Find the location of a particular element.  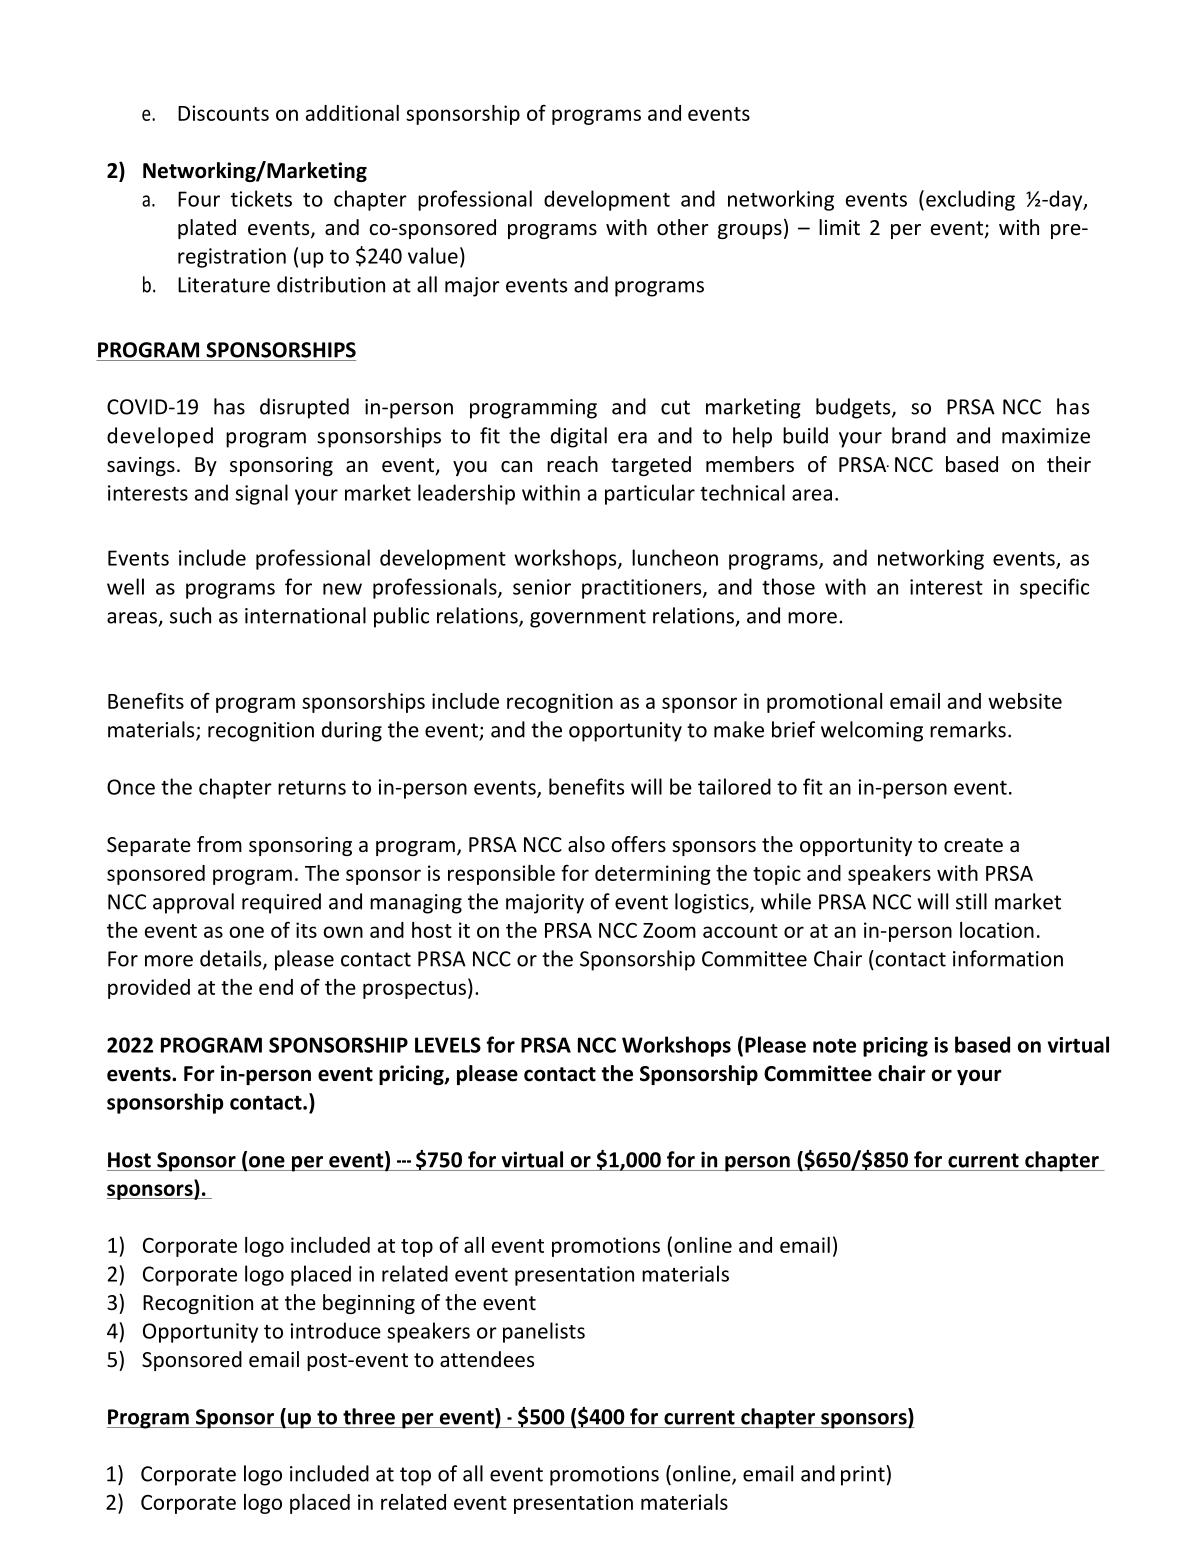

Discounts is located at coordinates (223, 113).
